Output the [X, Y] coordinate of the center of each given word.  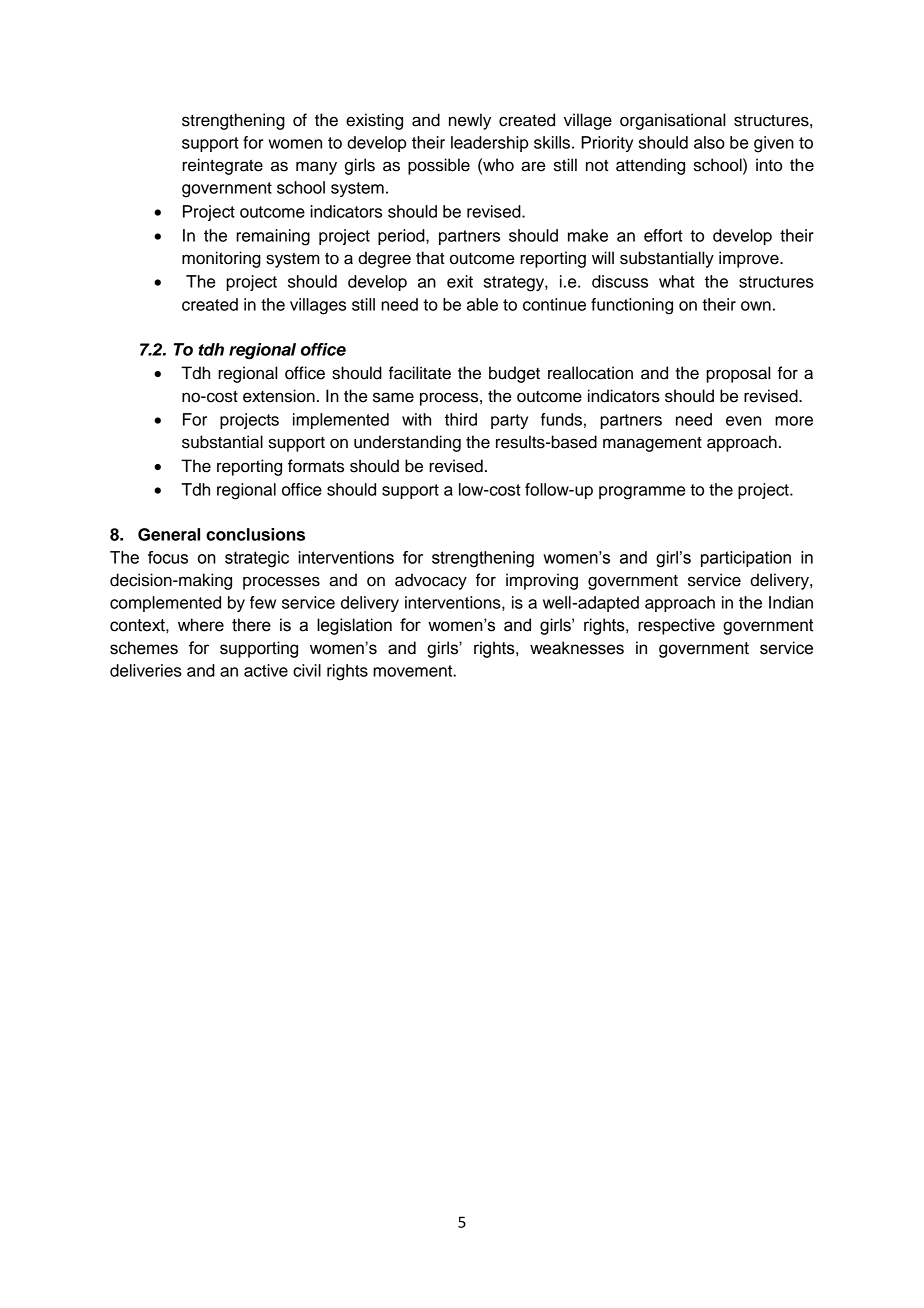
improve [750, 259]
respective [676, 626]
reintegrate [222, 166]
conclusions [255, 534]
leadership [489, 144]
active [266, 670]
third [461, 419]
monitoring [221, 259]
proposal [738, 374]
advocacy [431, 581]
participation [746, 559]
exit [460, 281]
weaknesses [577, 648]
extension [279, 396]
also [709, 142]
